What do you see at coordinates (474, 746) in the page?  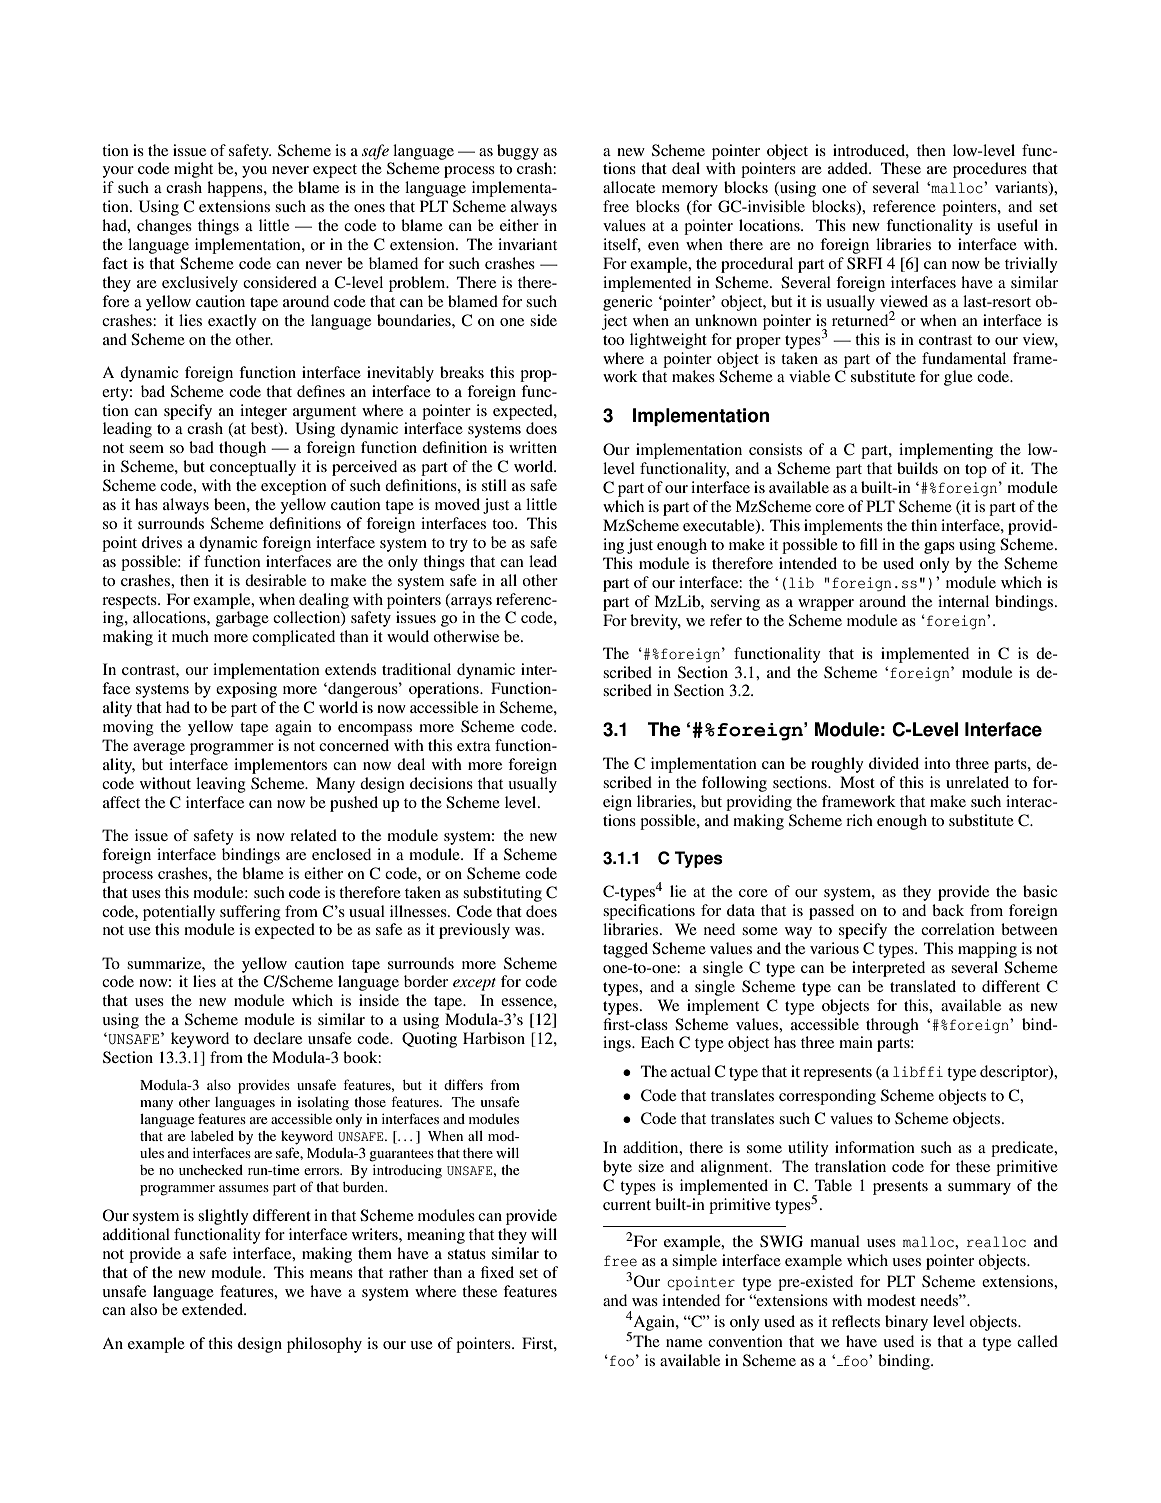 I see `extra` at bounding box center [474, 746].
